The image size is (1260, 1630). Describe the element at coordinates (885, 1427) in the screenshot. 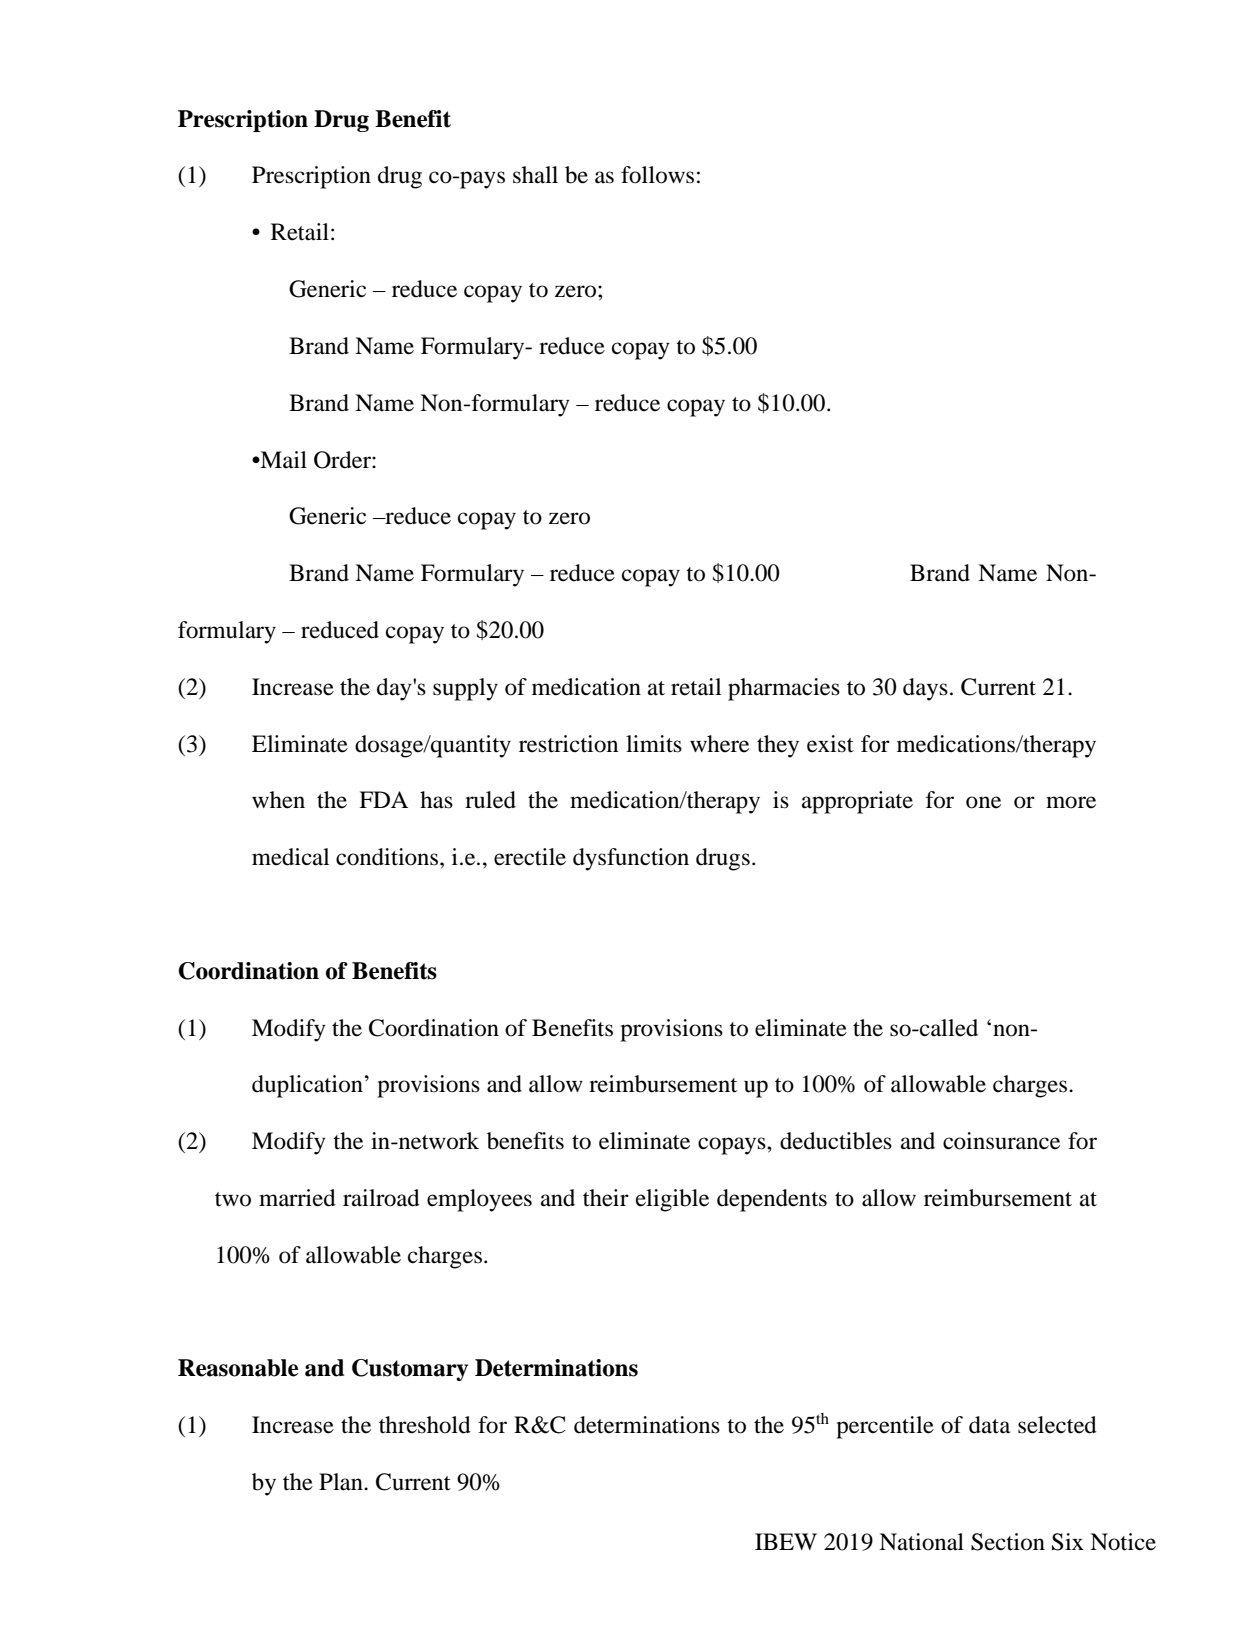

I see `percentile` at that location.
